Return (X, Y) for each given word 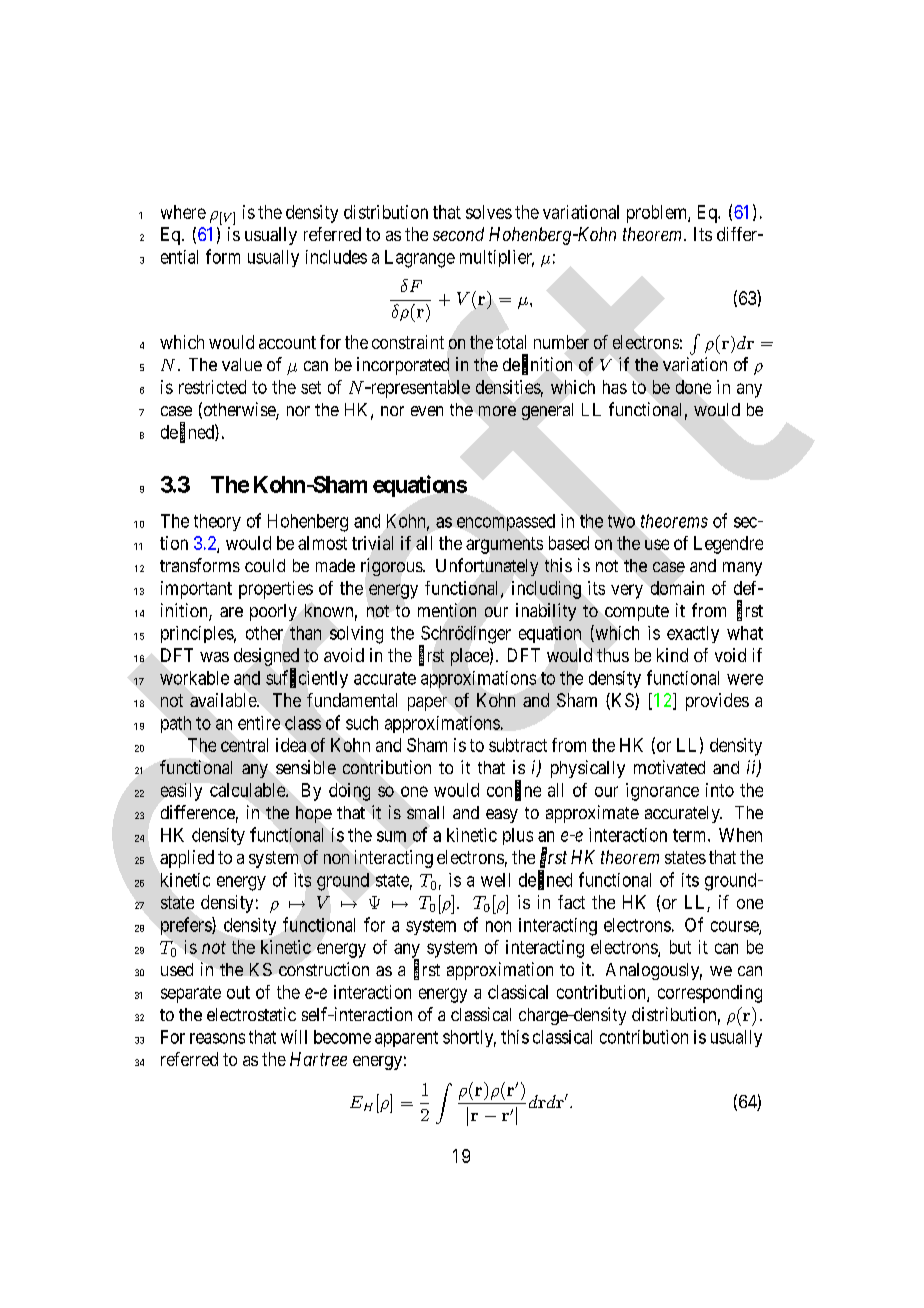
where (183, 212)
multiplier (497, 258)
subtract (518, 745)
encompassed (506, 522)
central (244, 745)
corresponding (710, 994)
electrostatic (251, 1014)
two (621, 521)
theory (217, 522)
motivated (669, 767)
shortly (469, 1038)
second (458, 234)
